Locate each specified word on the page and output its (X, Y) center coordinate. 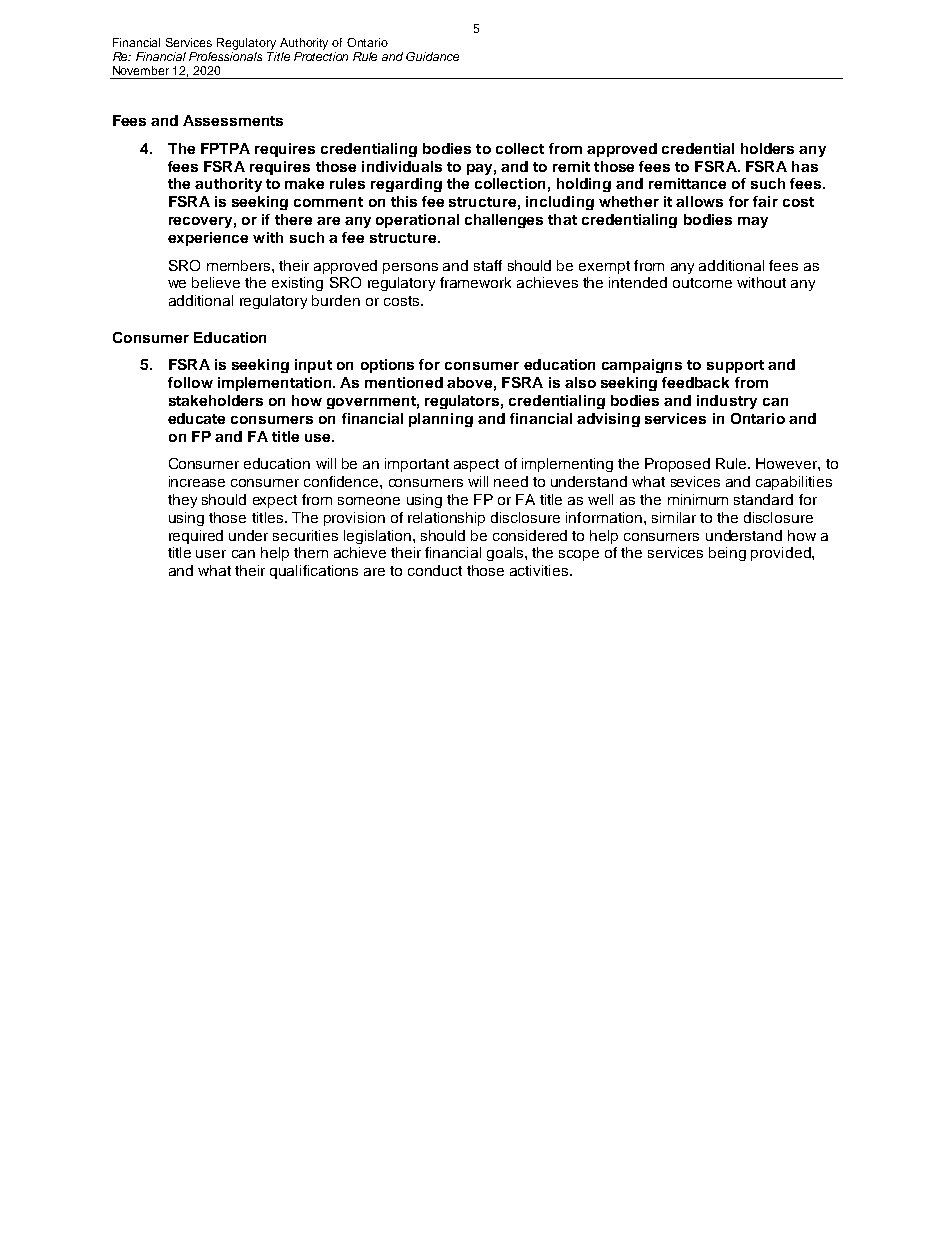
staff (488, 265)
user (211, 554)
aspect (476, 465)
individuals (402, 166)
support (735, 366)
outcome (702, 283)
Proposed (677, 465)
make (304, 183)
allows (699, 201)
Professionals (225, 56)
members (240, 265)
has (805, 166)
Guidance (432, 56)
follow (190, 382)
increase (197, 481)
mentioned (404, 382)
